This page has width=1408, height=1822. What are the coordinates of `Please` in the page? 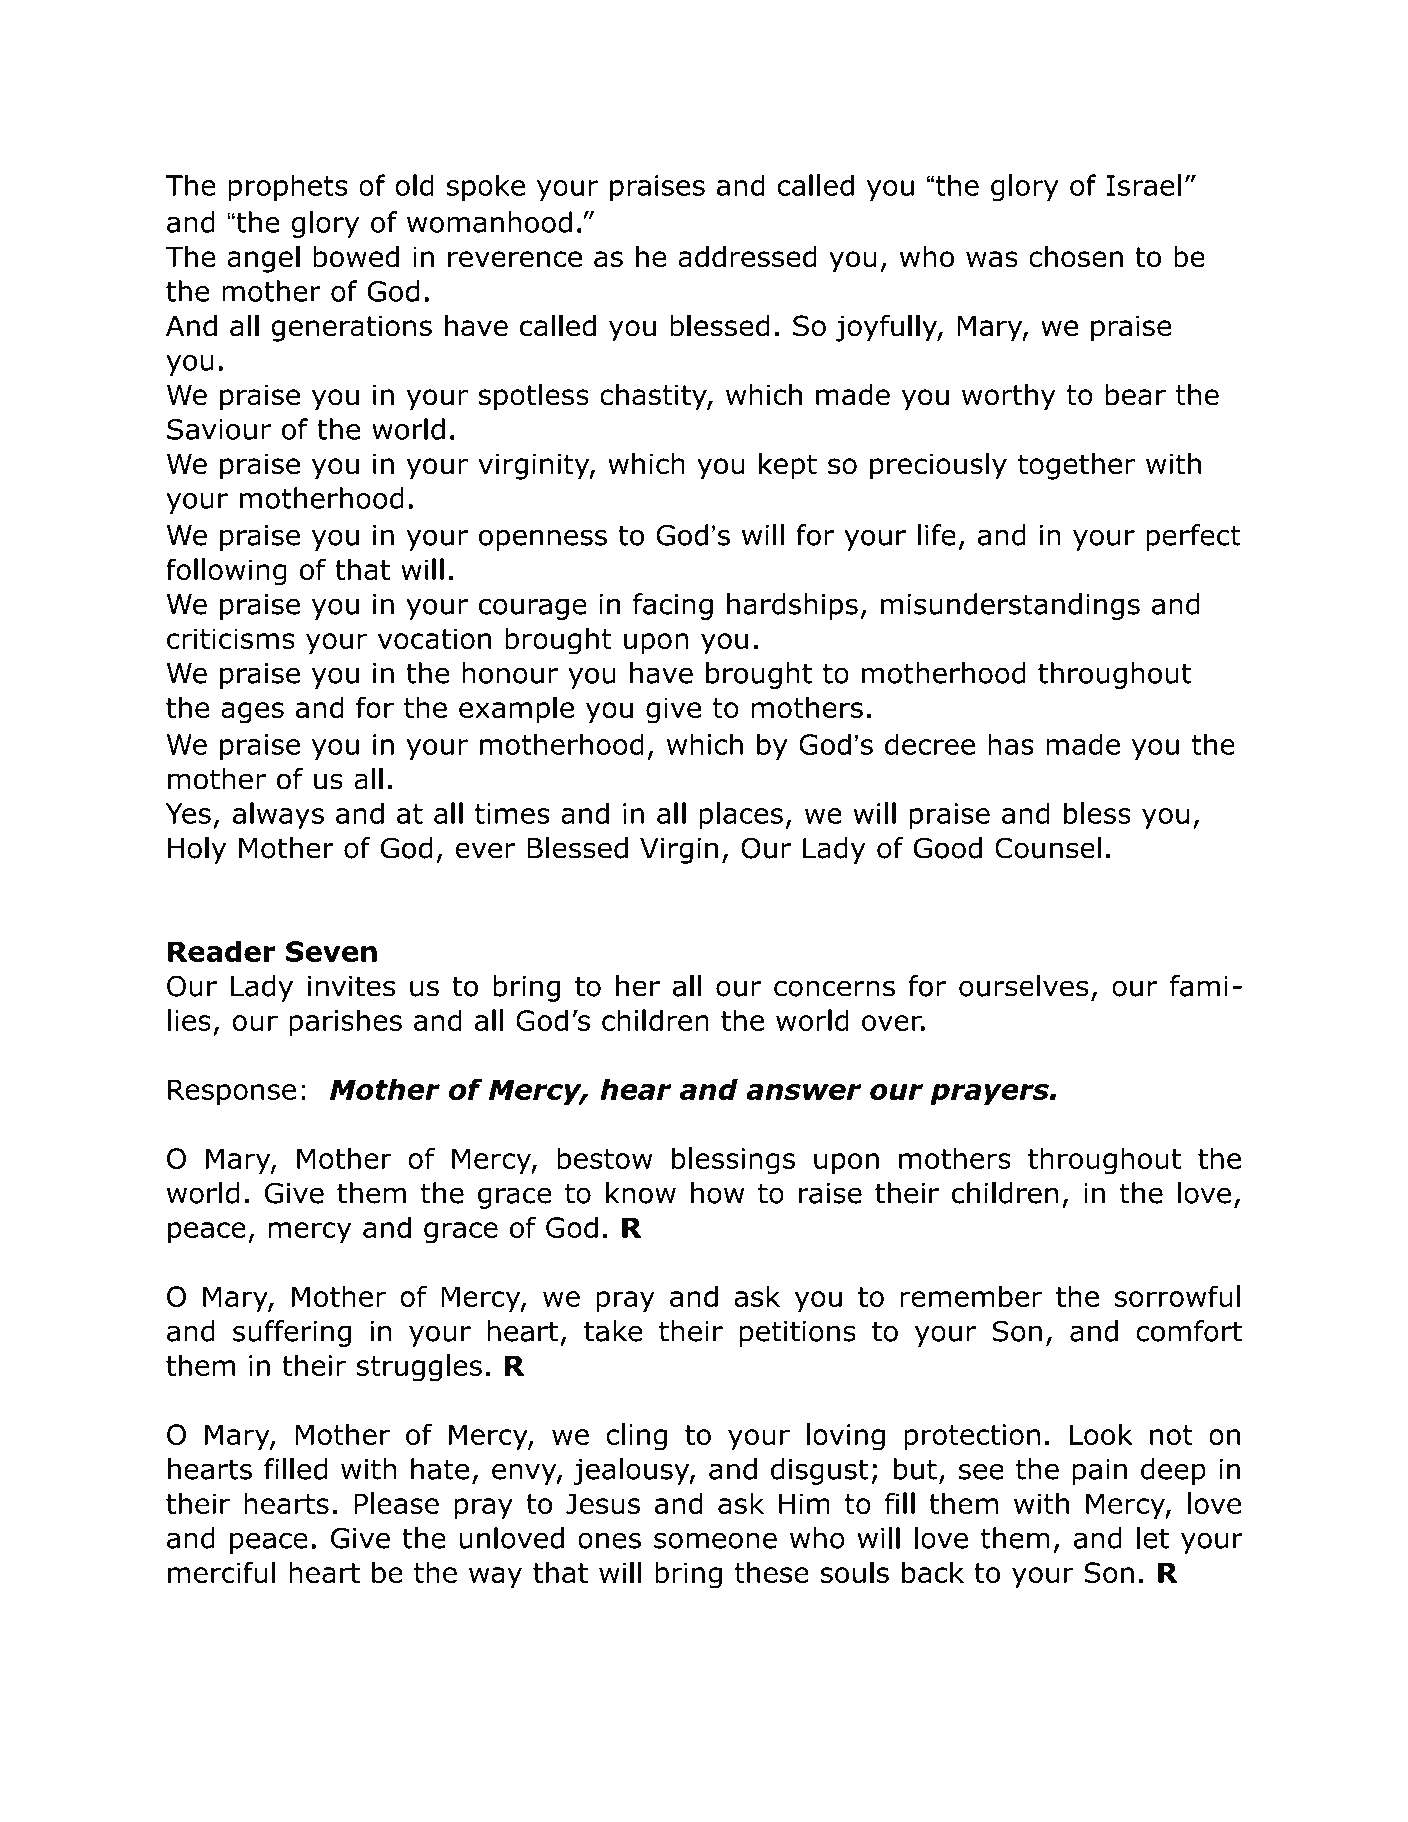 It's located at (396, 1503).
